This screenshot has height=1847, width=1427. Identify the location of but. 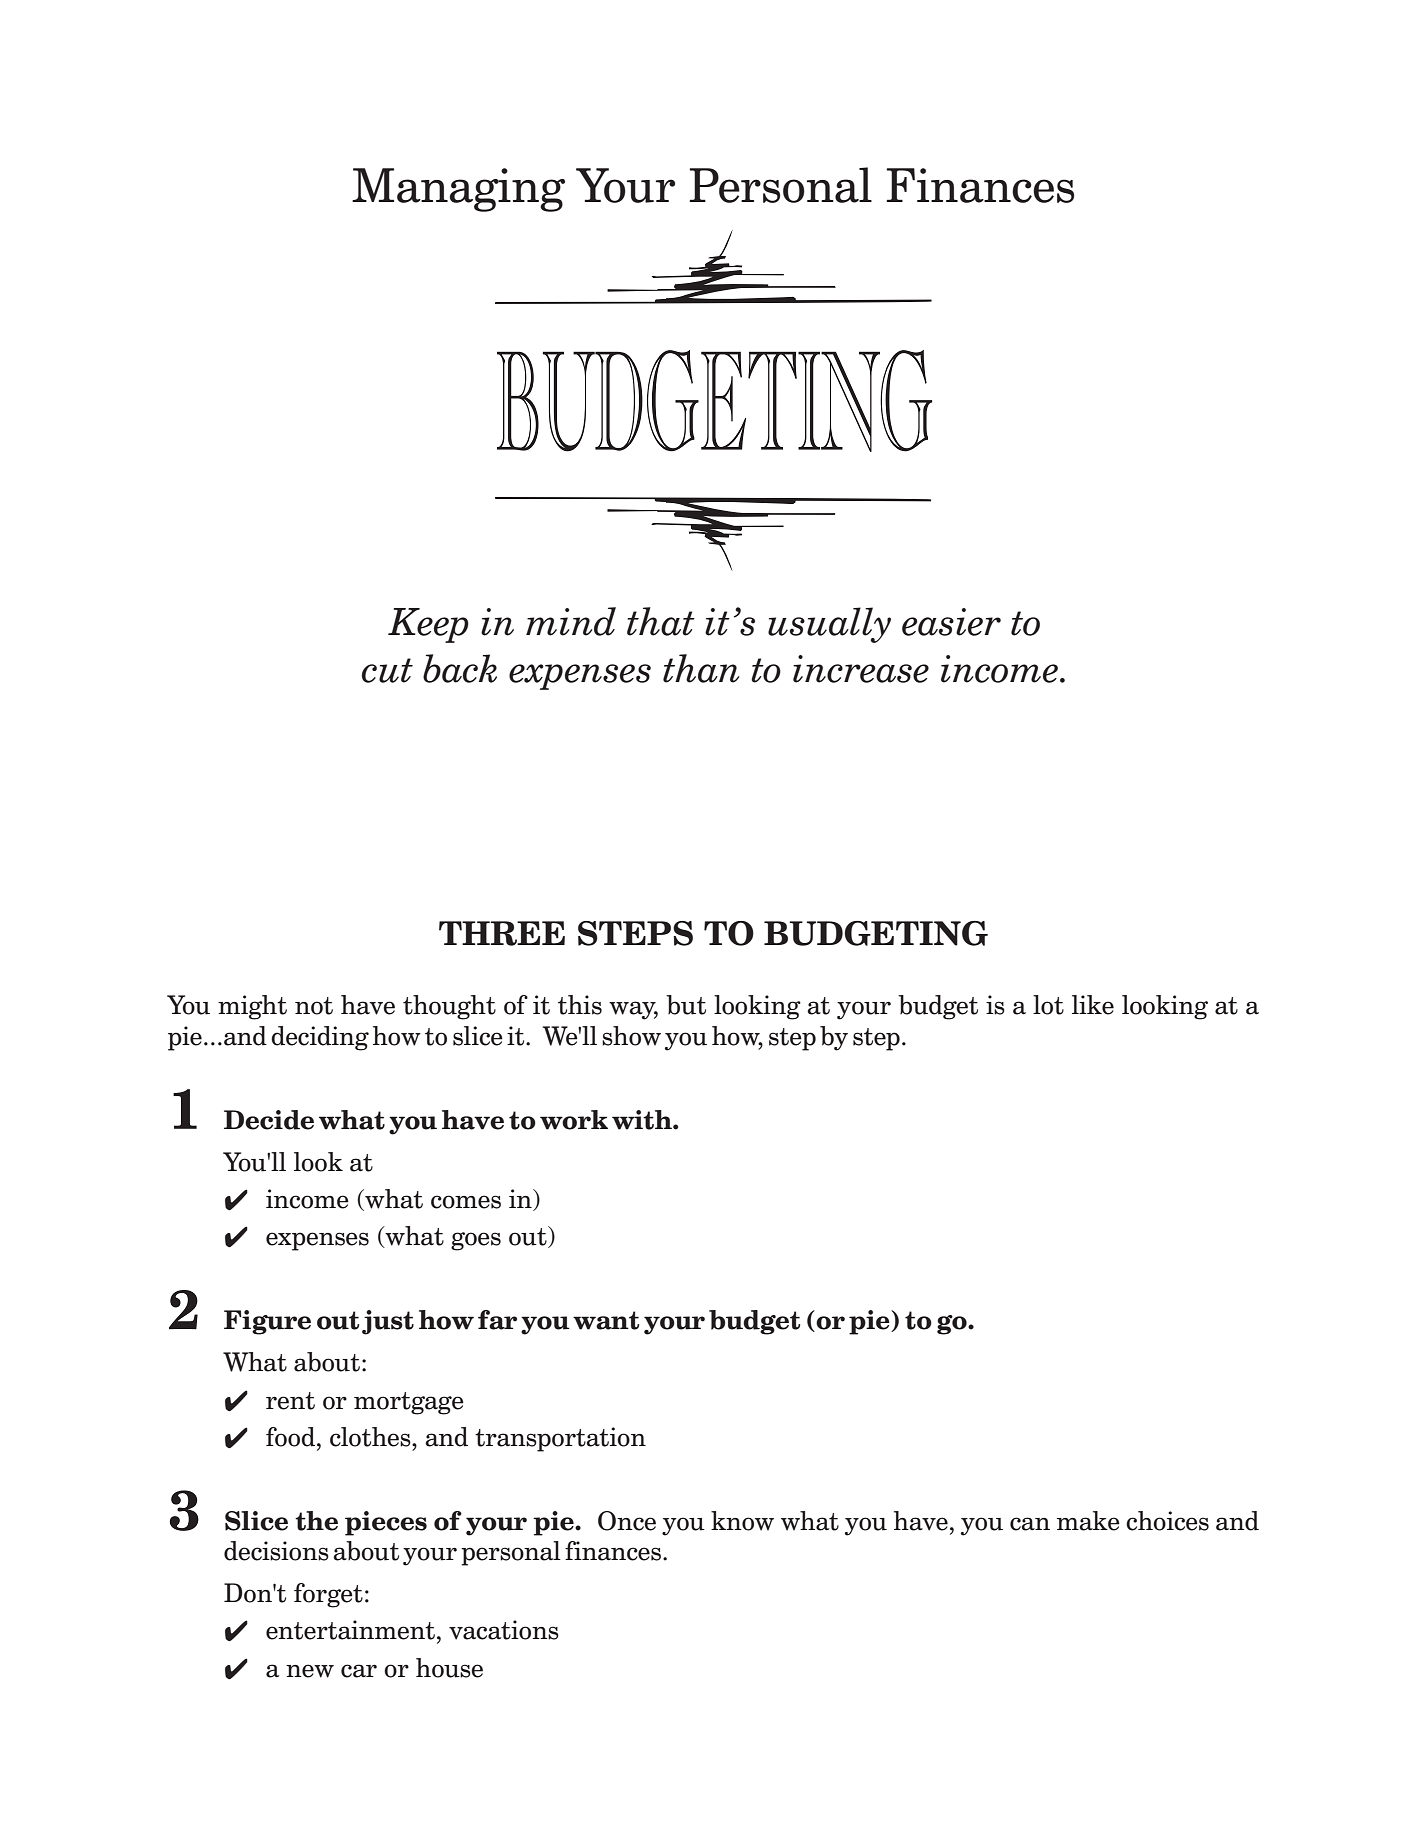
(686, 1005).
